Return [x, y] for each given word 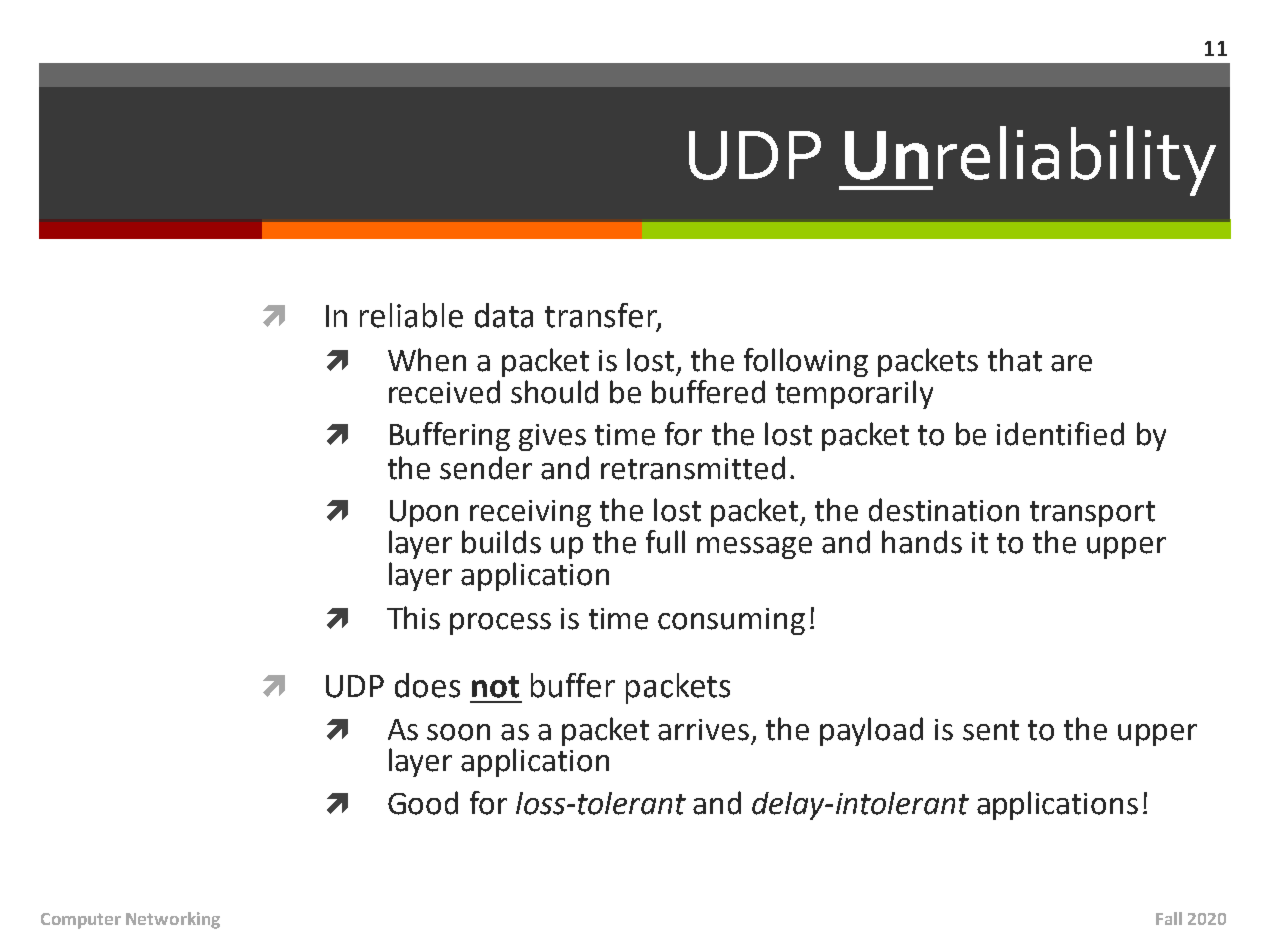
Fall [1169, 918]
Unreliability [1029, 161]
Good [423, 803]
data [504, 315]
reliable [411, 315]
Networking [173, 920]
